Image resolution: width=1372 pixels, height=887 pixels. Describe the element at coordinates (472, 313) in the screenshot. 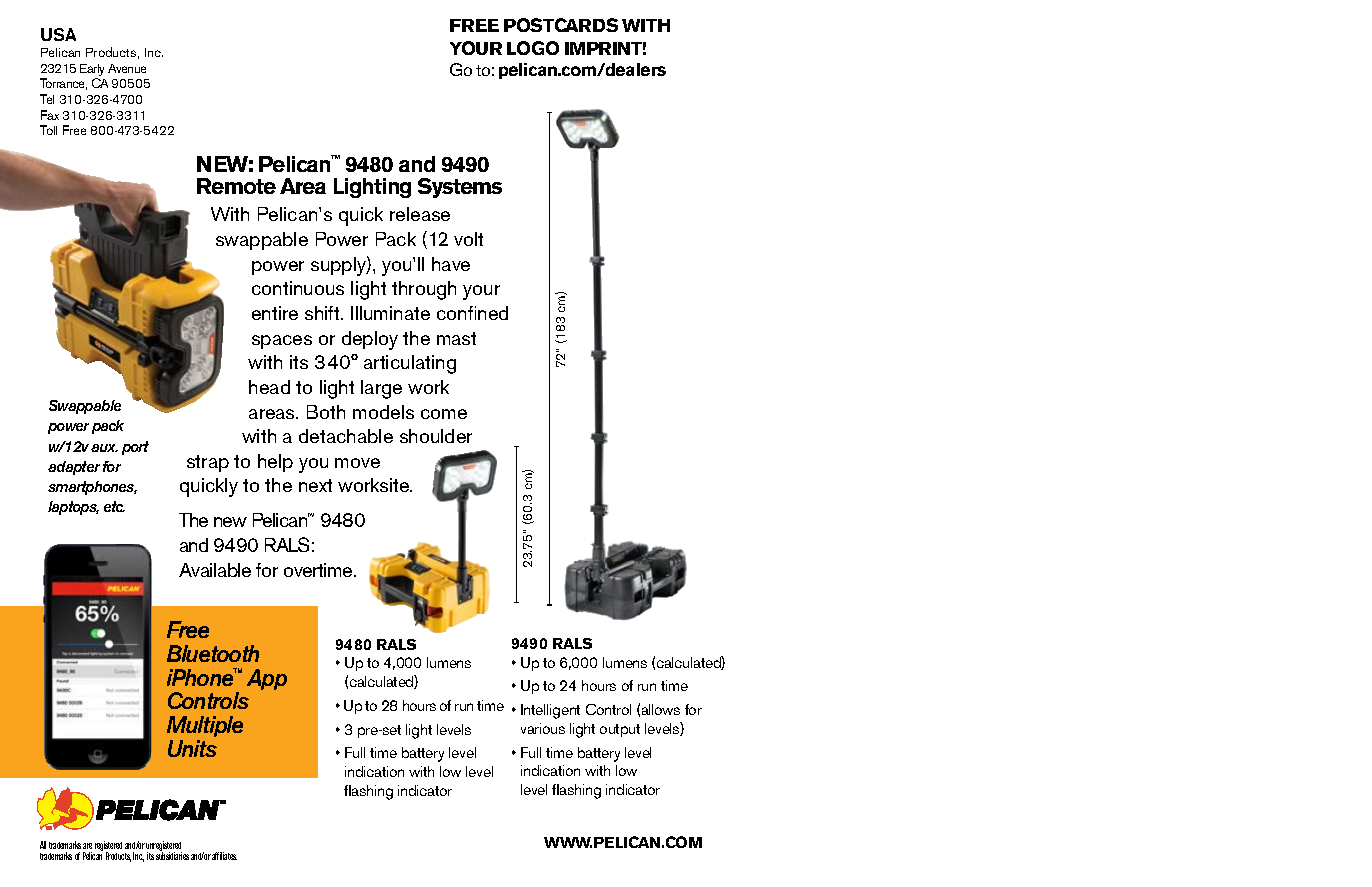

I see `confined` at that location.
